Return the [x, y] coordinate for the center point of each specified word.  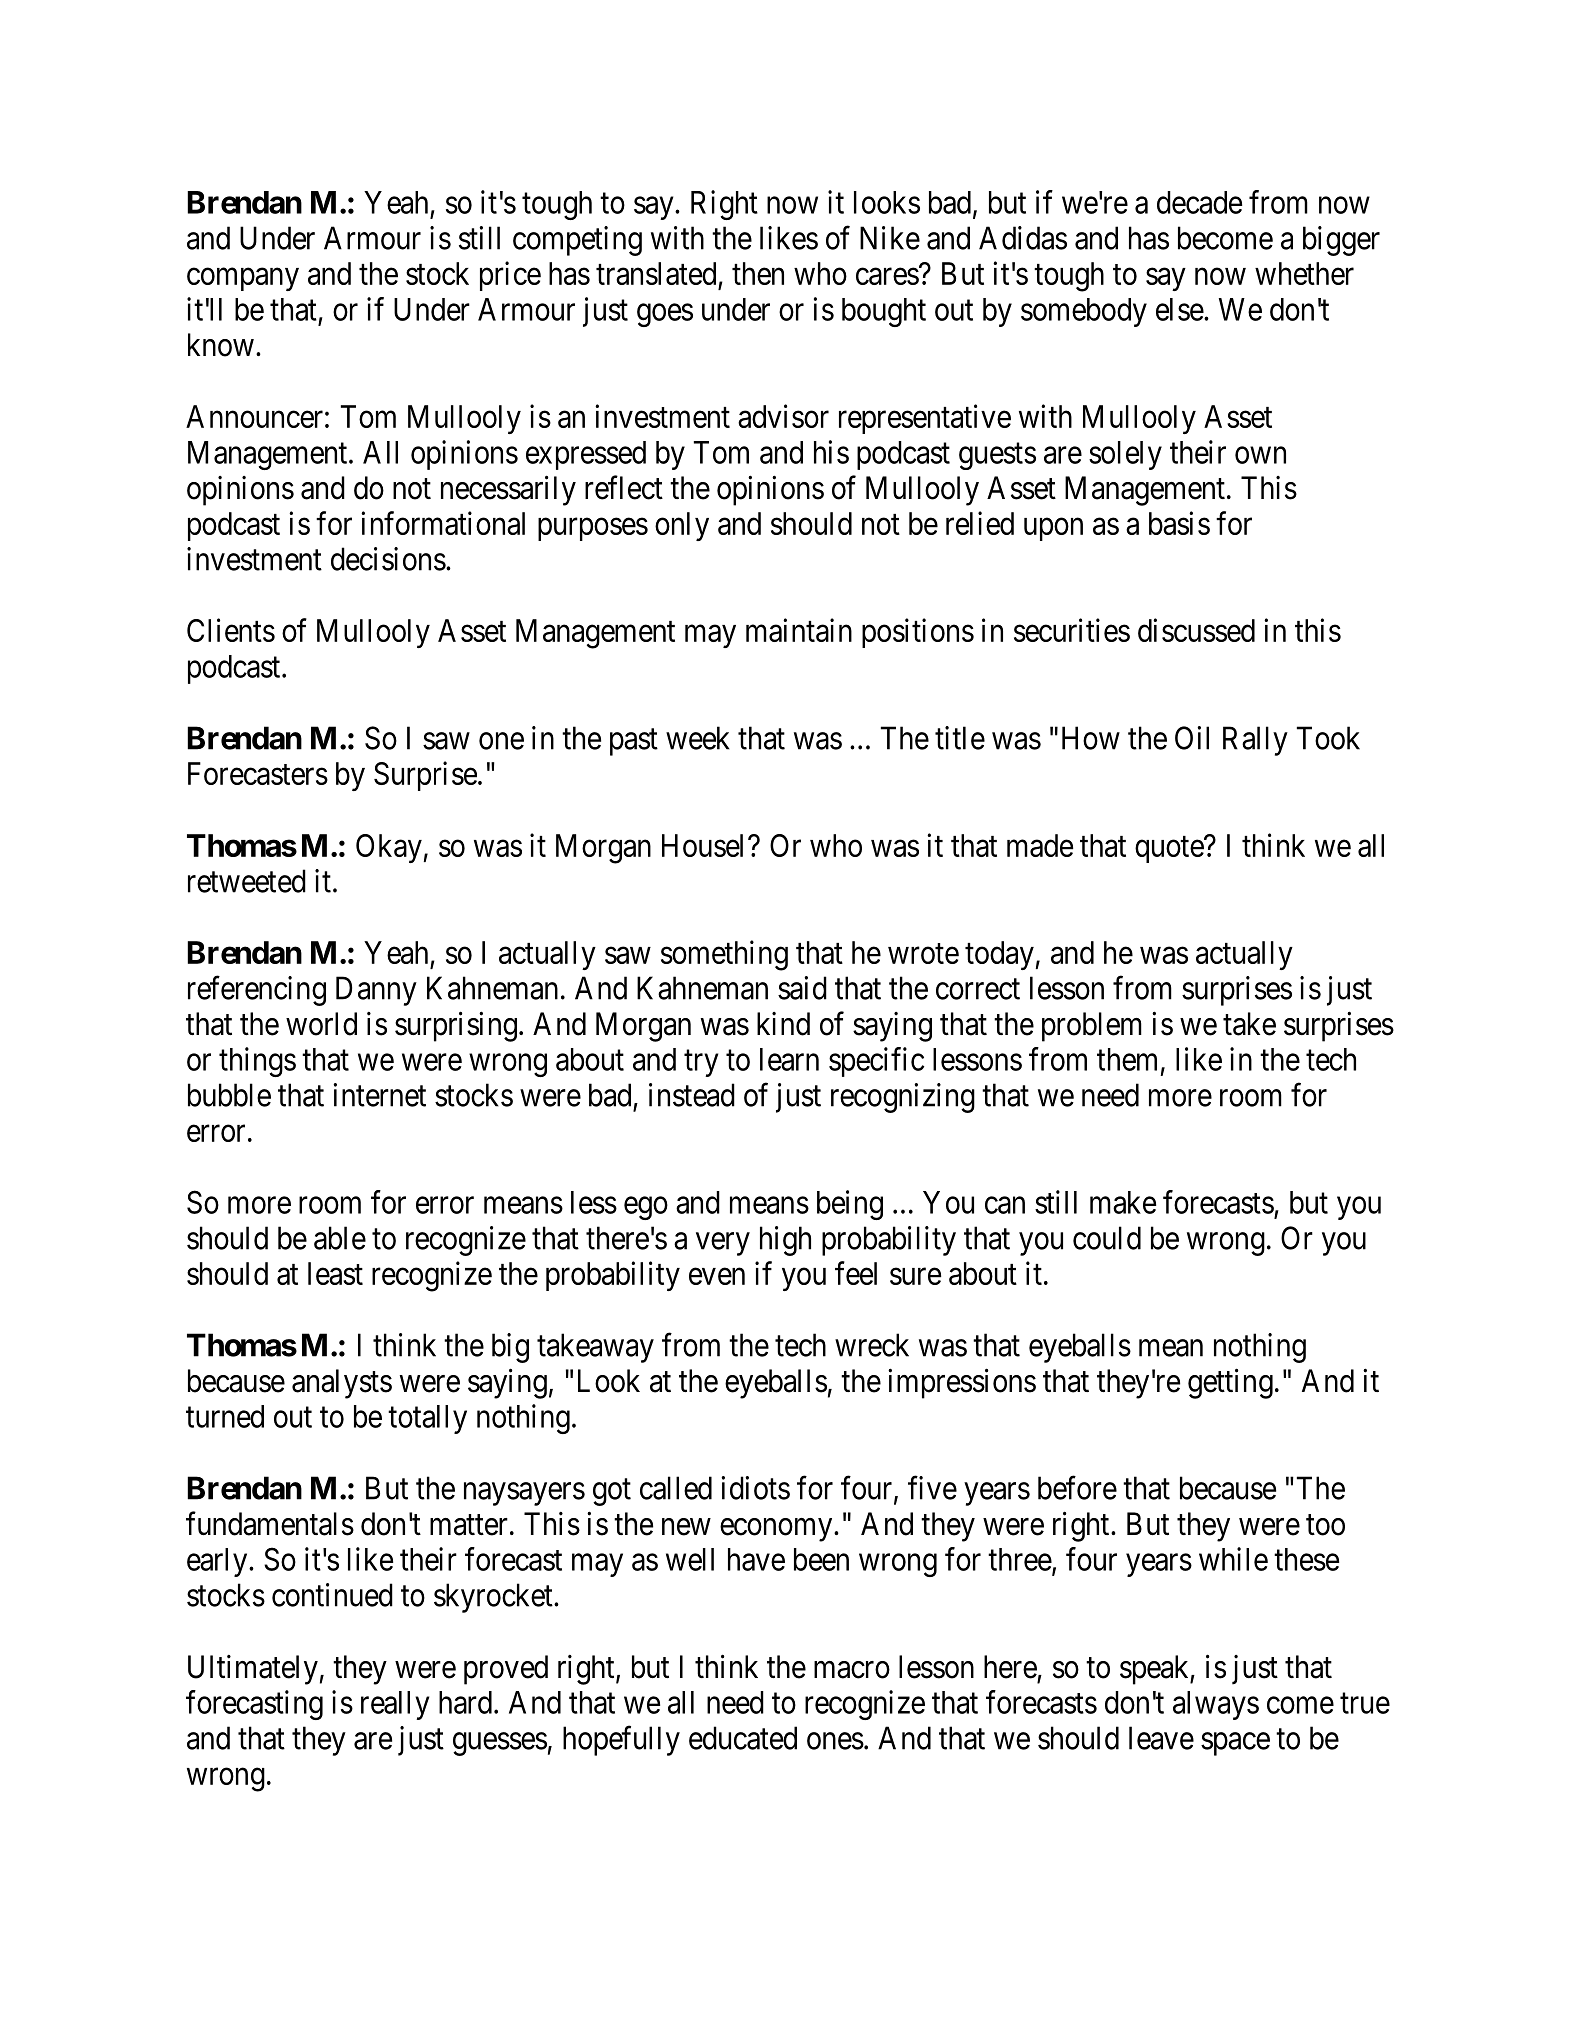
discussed [1196, 630]
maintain [799, 630]
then [758, 273]
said [802, 988]
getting [1230, 1383]
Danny [376, 991]
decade [1199, 202]
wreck [872, 1345]
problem [1092, 1027]
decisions [388, 559]
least [335, 1273]
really [395, 1705]
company [243, 279]
